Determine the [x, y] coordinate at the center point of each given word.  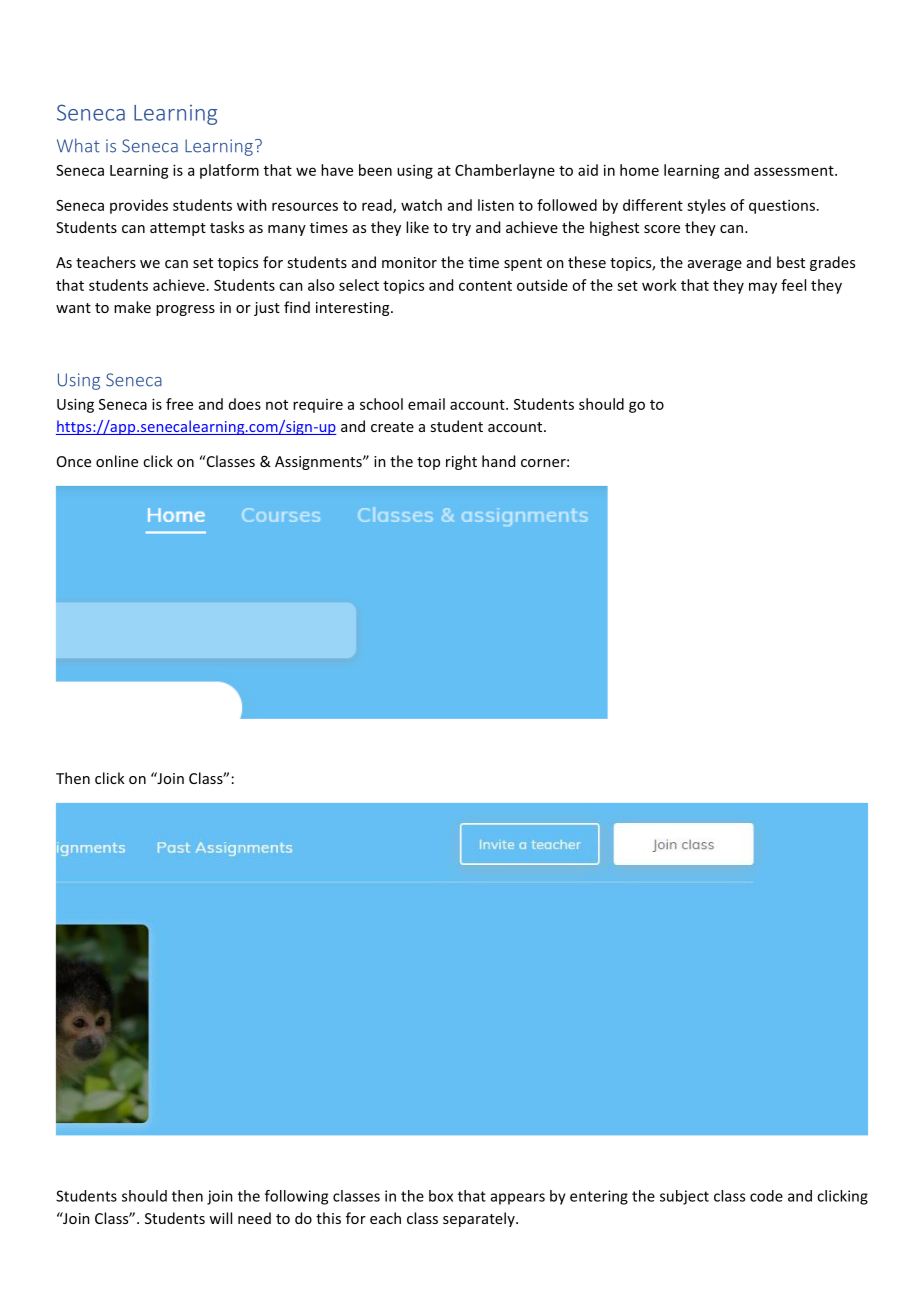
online [117, 461]
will [220, 1218]
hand [498, 461]
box [441, 1196]
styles [706, 206]
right [461, 462]
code [766, 1196]
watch [421, 205]
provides [139, 206]
